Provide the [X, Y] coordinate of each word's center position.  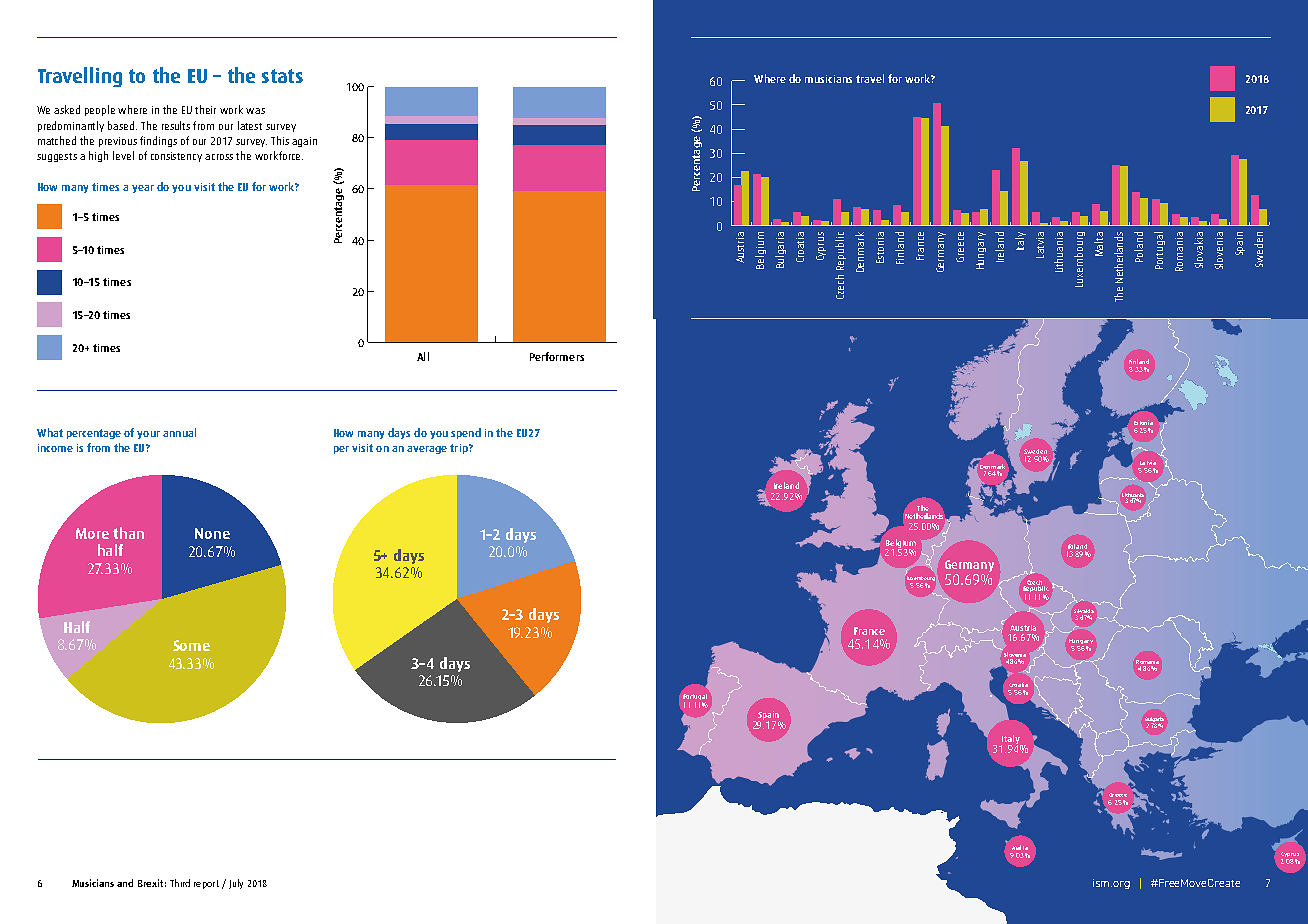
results [176, 125]
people [100, 110]
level [123, 155]
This [280, 140]
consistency [176, 157]
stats [282, 76]
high [98, 156]
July [236, 884]
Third [180, 883]
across [219, 157]
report [206, 884]
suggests [57, 157]
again [304, 142]
